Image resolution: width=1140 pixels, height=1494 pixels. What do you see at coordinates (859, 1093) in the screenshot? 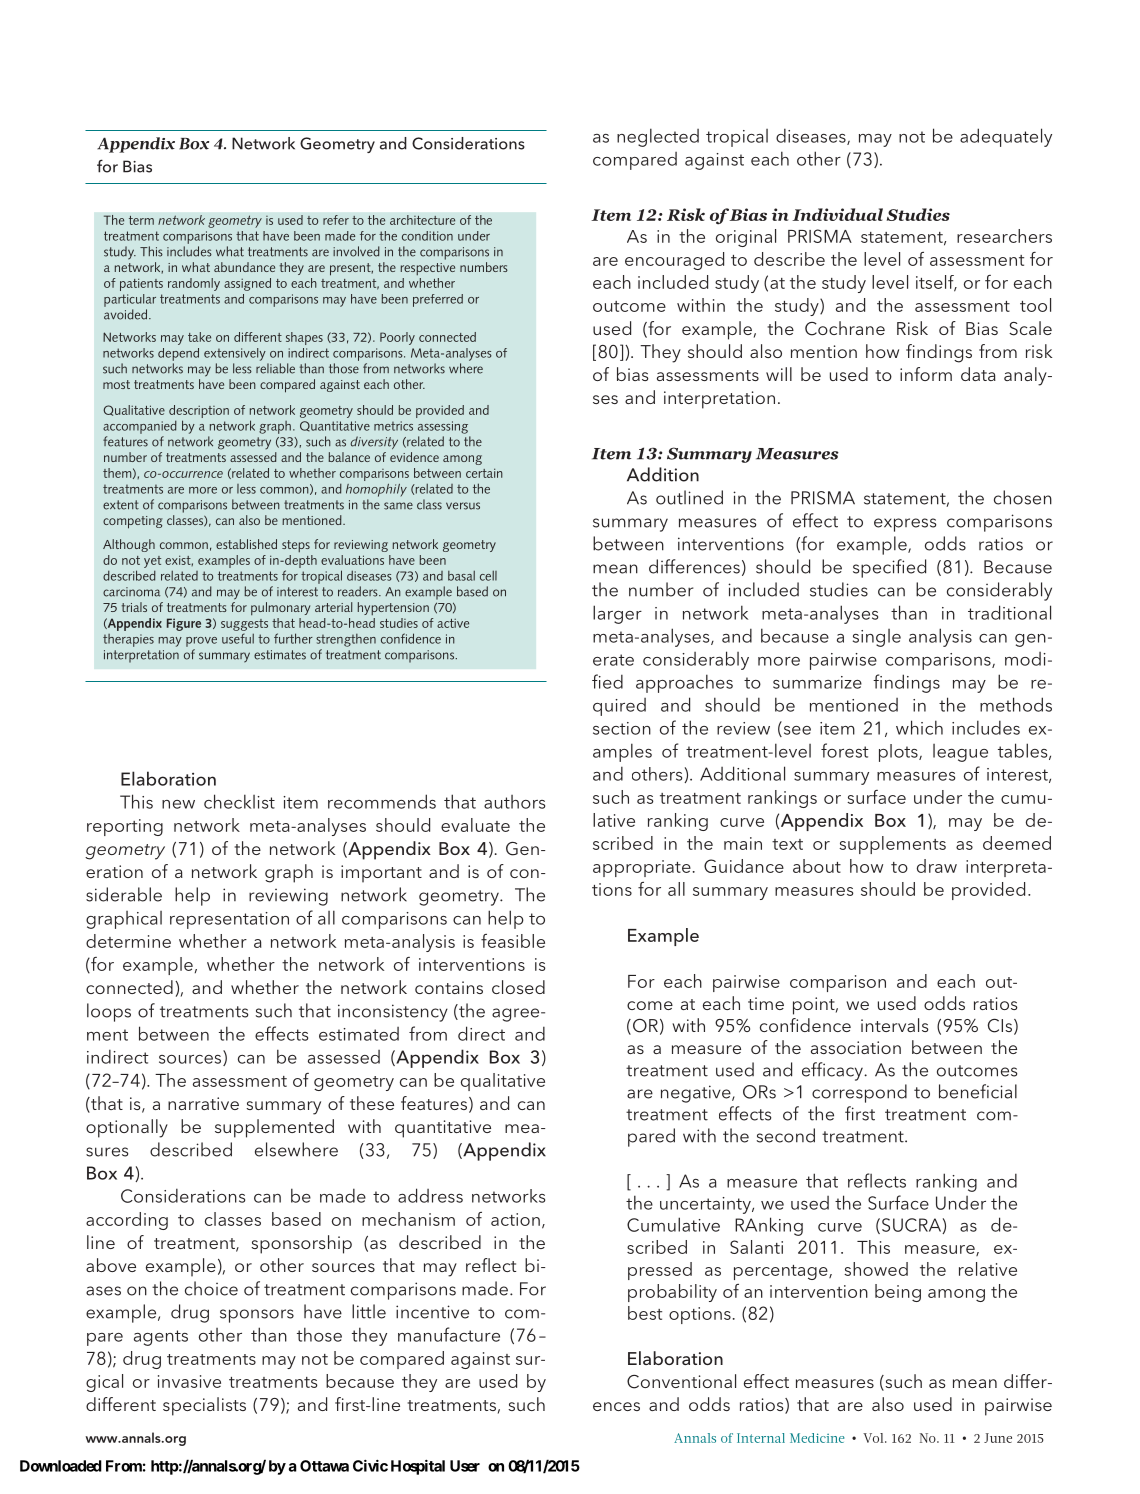
I see `correspond` at bounding box center [859, 1093].
